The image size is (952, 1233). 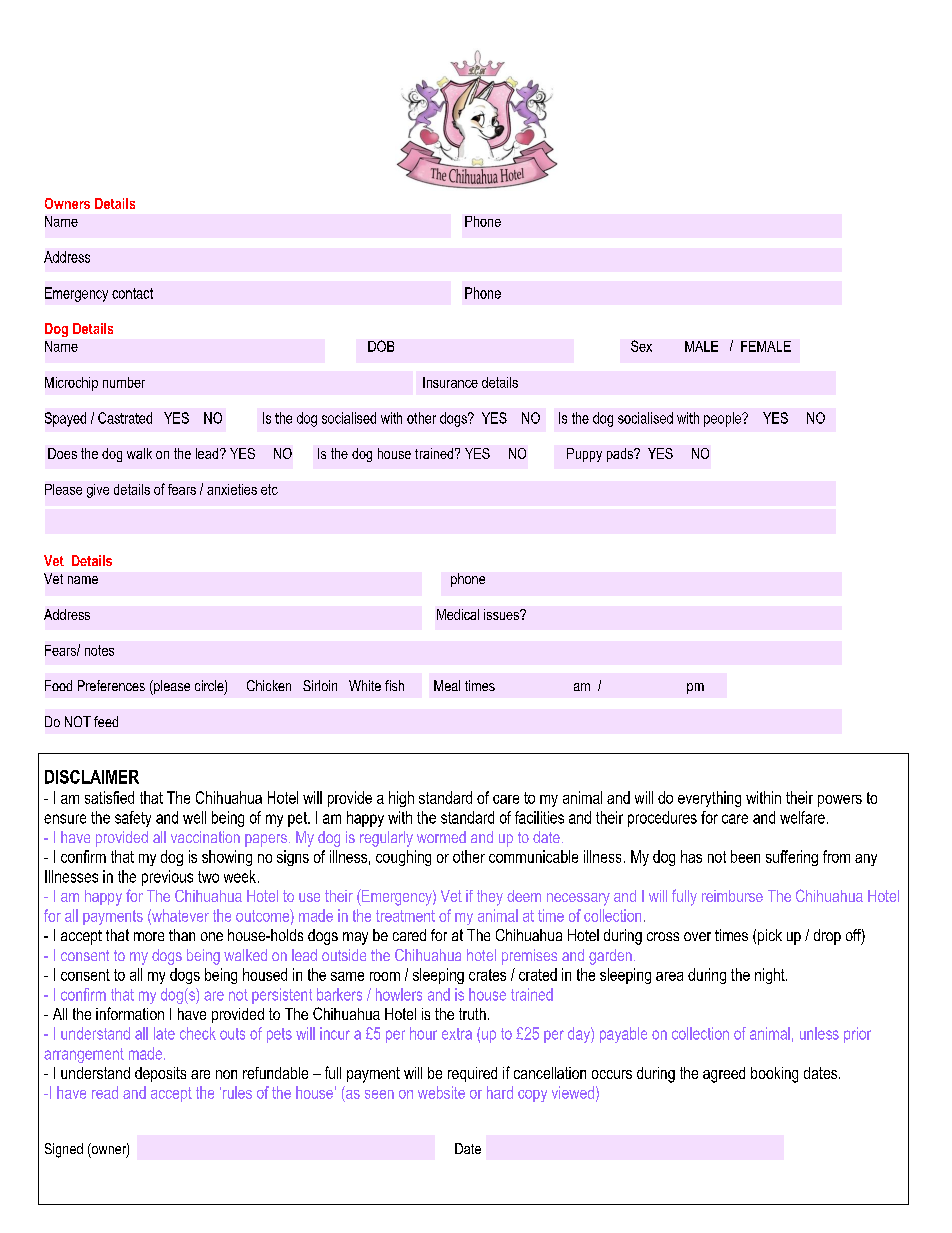 What do you see at coordinates (621, 455) in the screenshot?
I see `pads` at bounding box center [621, 455].
